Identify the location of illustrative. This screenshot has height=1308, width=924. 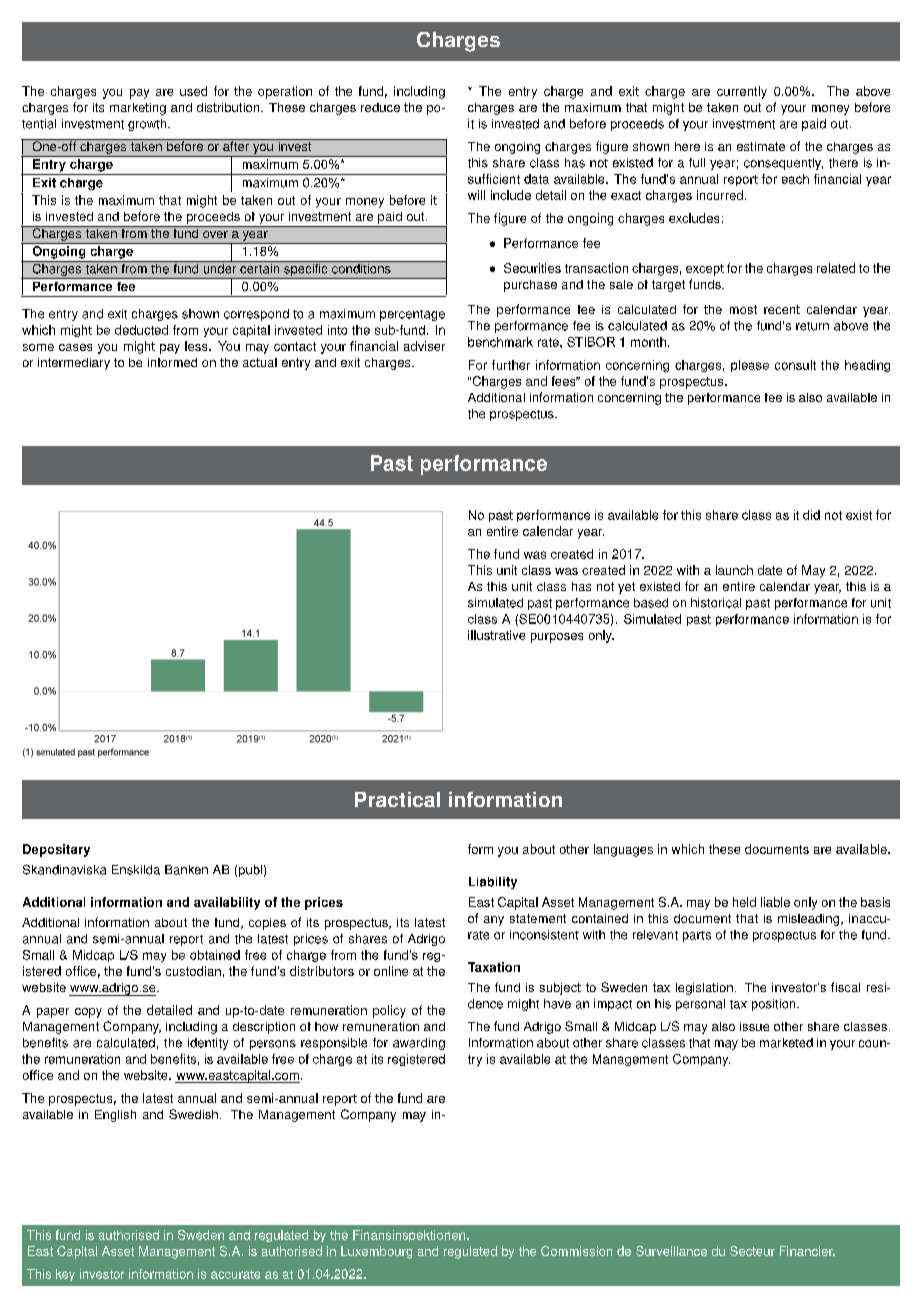
(496, 635).
